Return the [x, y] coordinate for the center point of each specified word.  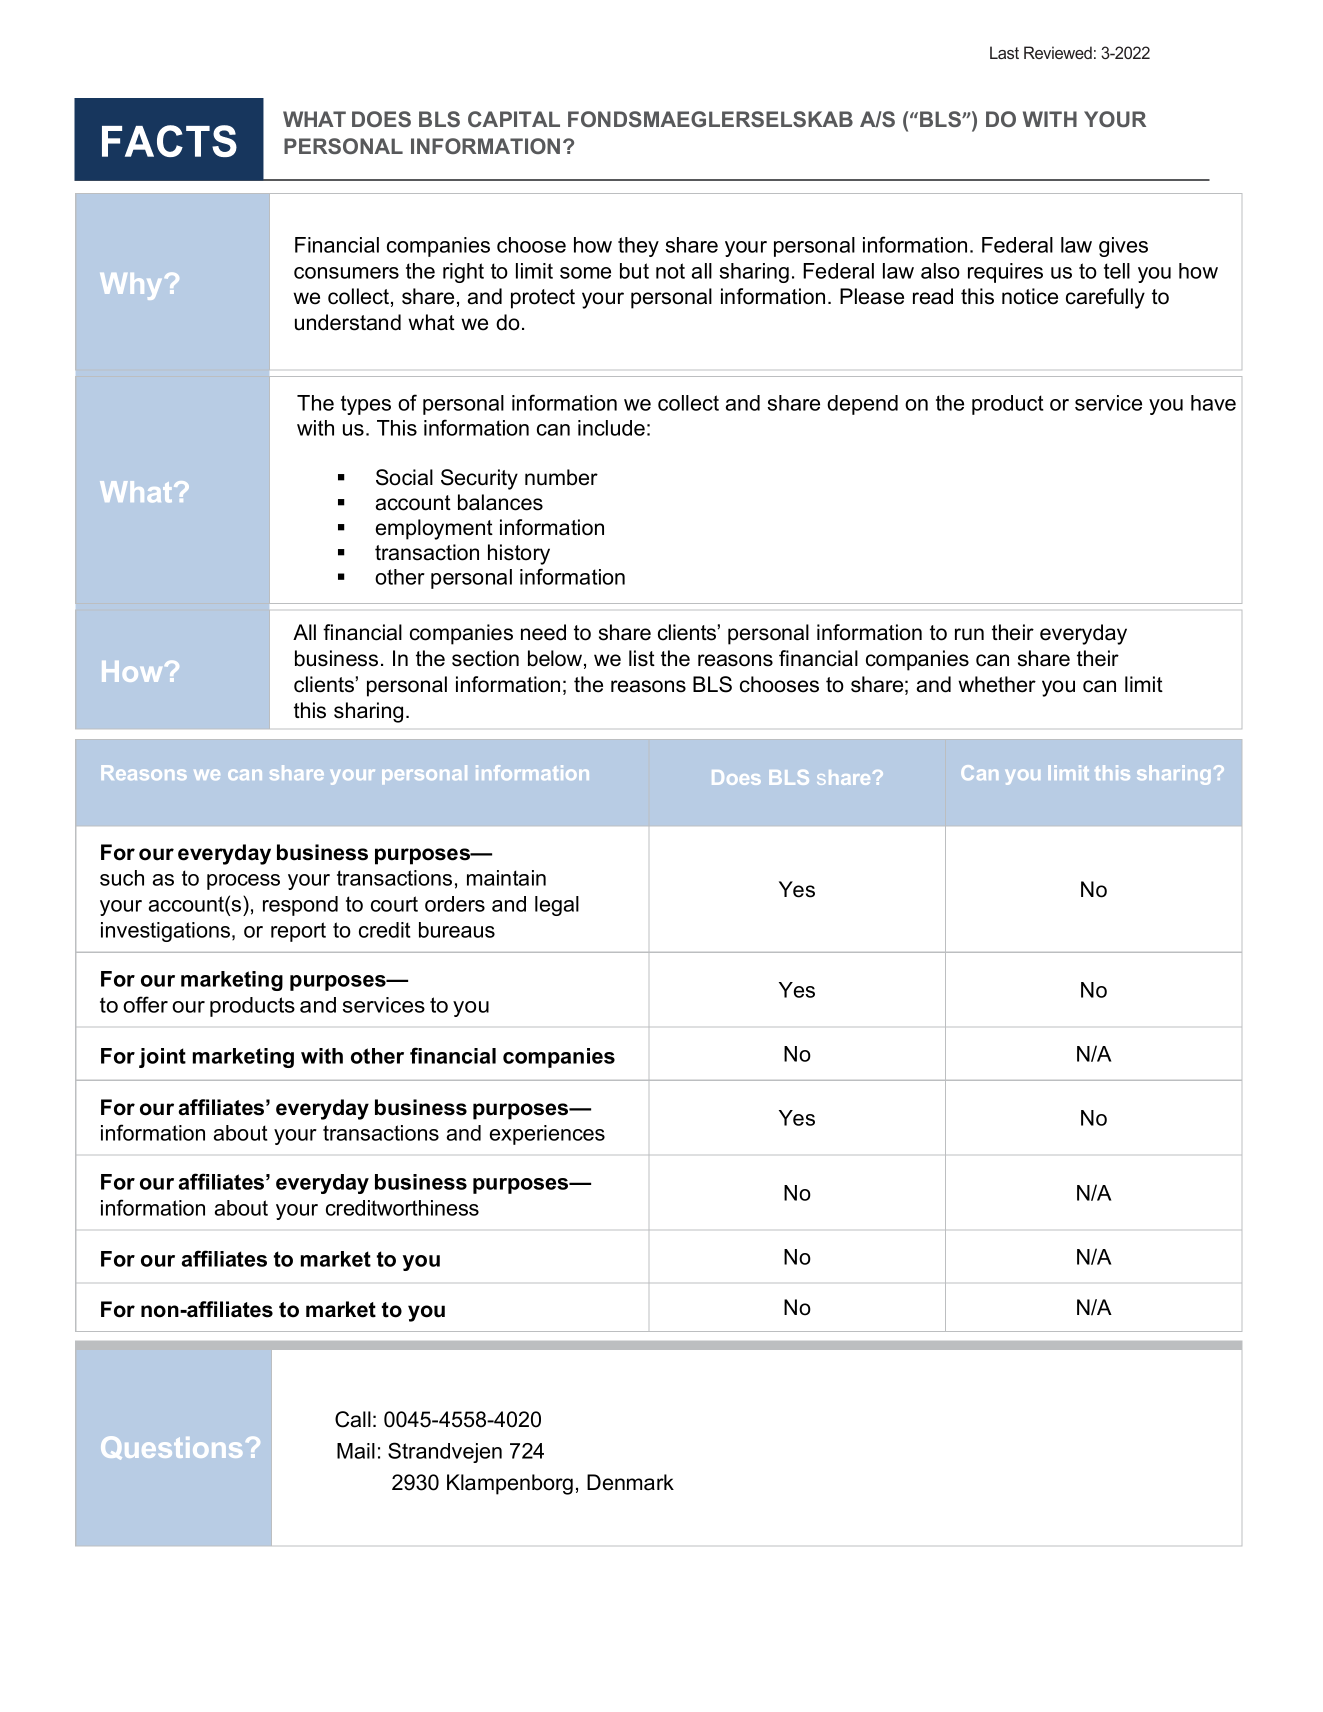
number [561, 477]
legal [557, 906]
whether [997, 684]
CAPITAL [514, 119]
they [638, 247]
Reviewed [1058, 52]
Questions [171, 1447]
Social [404, 477]
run [969, 634]
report [298, 932]
